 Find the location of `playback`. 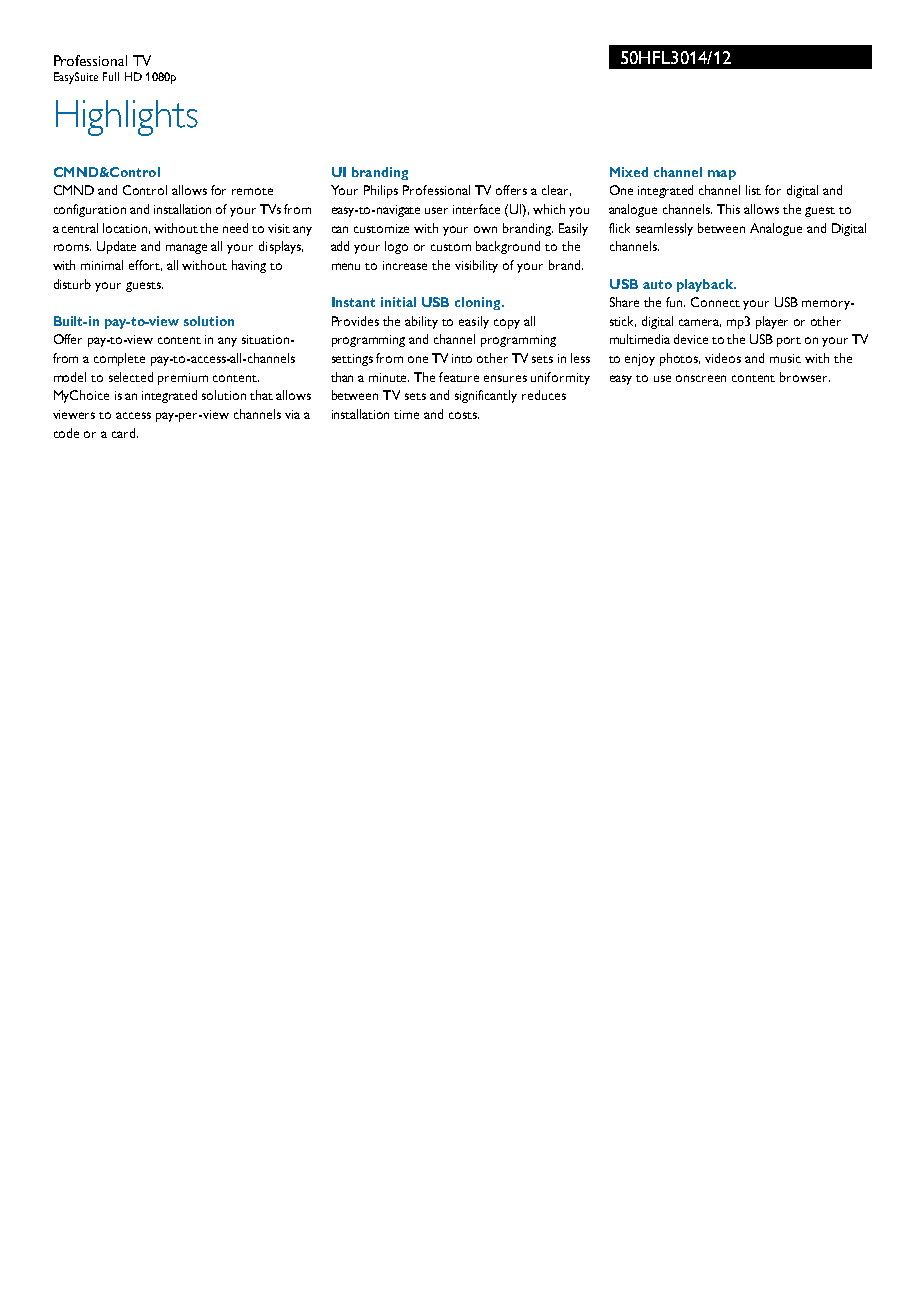

playback is located at coordinates (706, 285).
